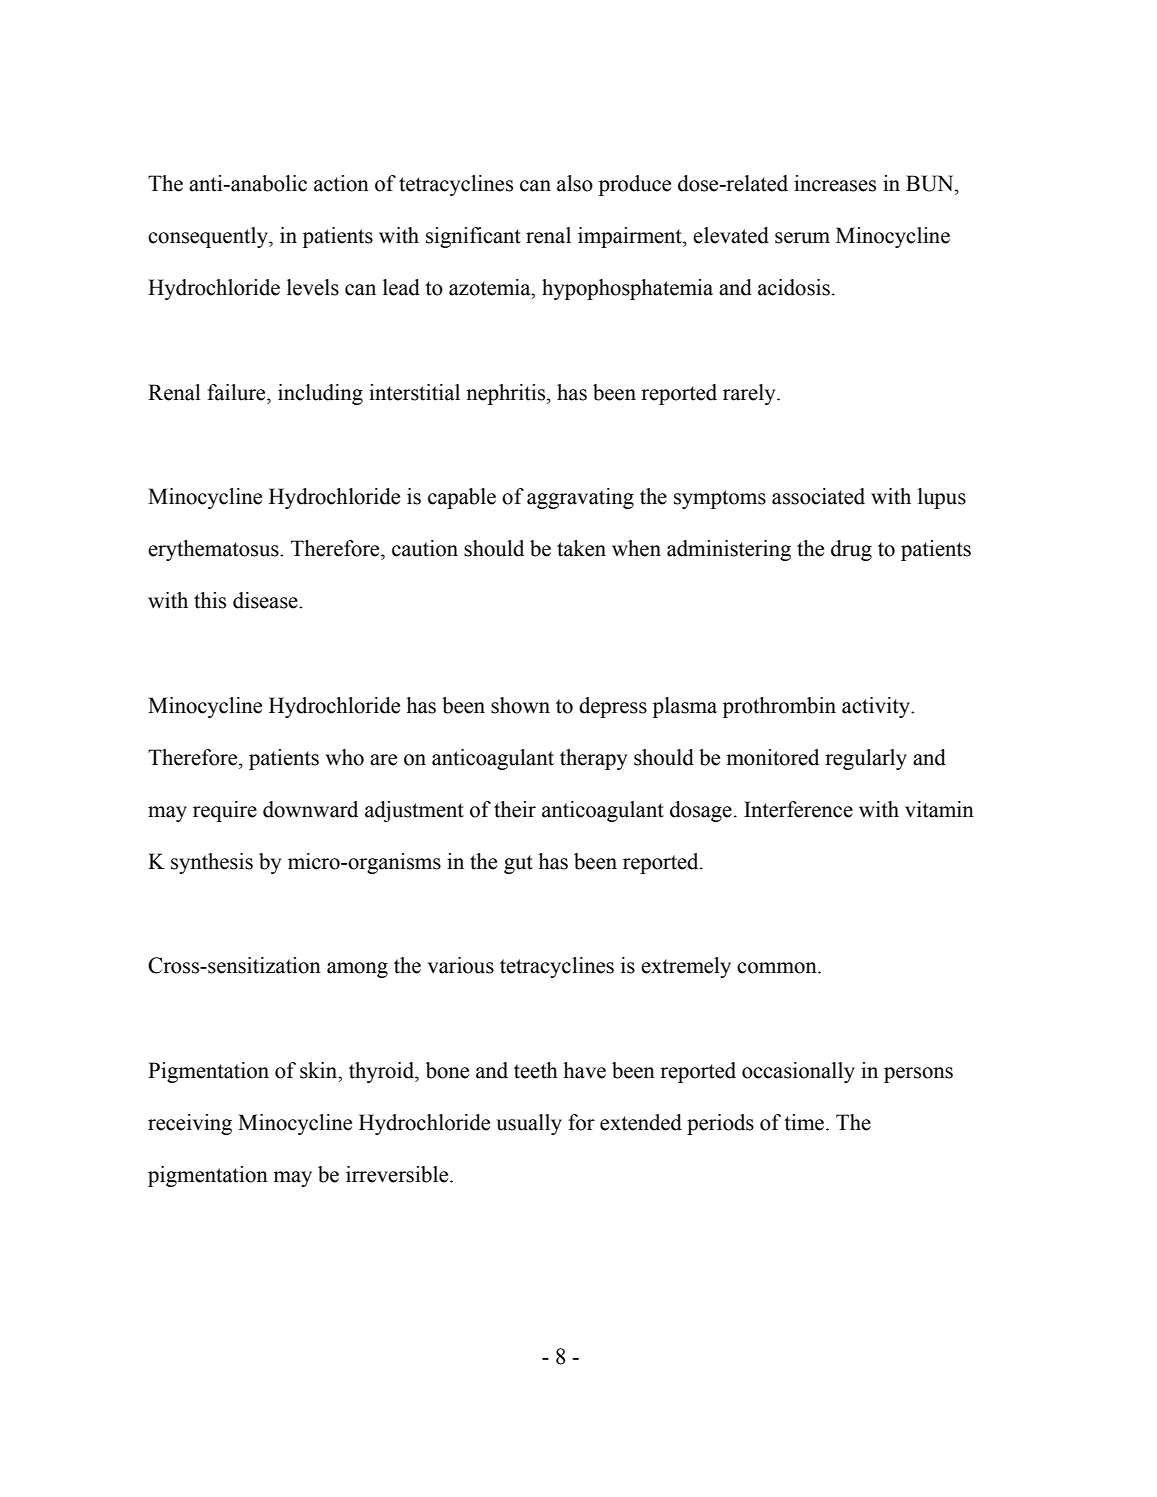 The height and width of the screenshot is (1497, 1157). Describe the element at coordinates (529, 1124) in the screenshot. I see `usually` at that location.
